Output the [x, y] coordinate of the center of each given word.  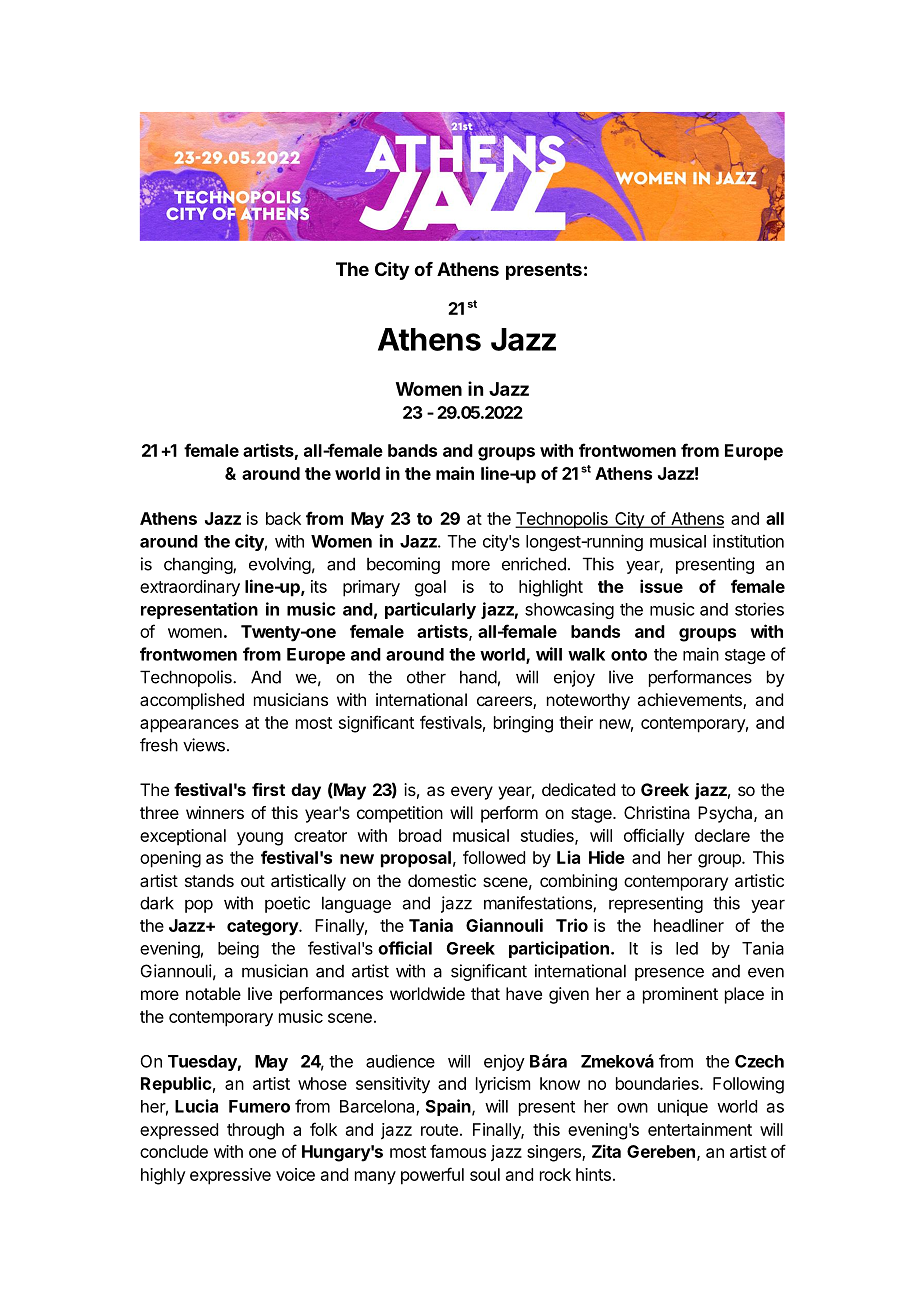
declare [722, 835]
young [260, 839]
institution [748, 541]
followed [494, 857]
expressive [230, 1176]
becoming [403, 565]
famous [458, 1151]
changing [199, 565]
